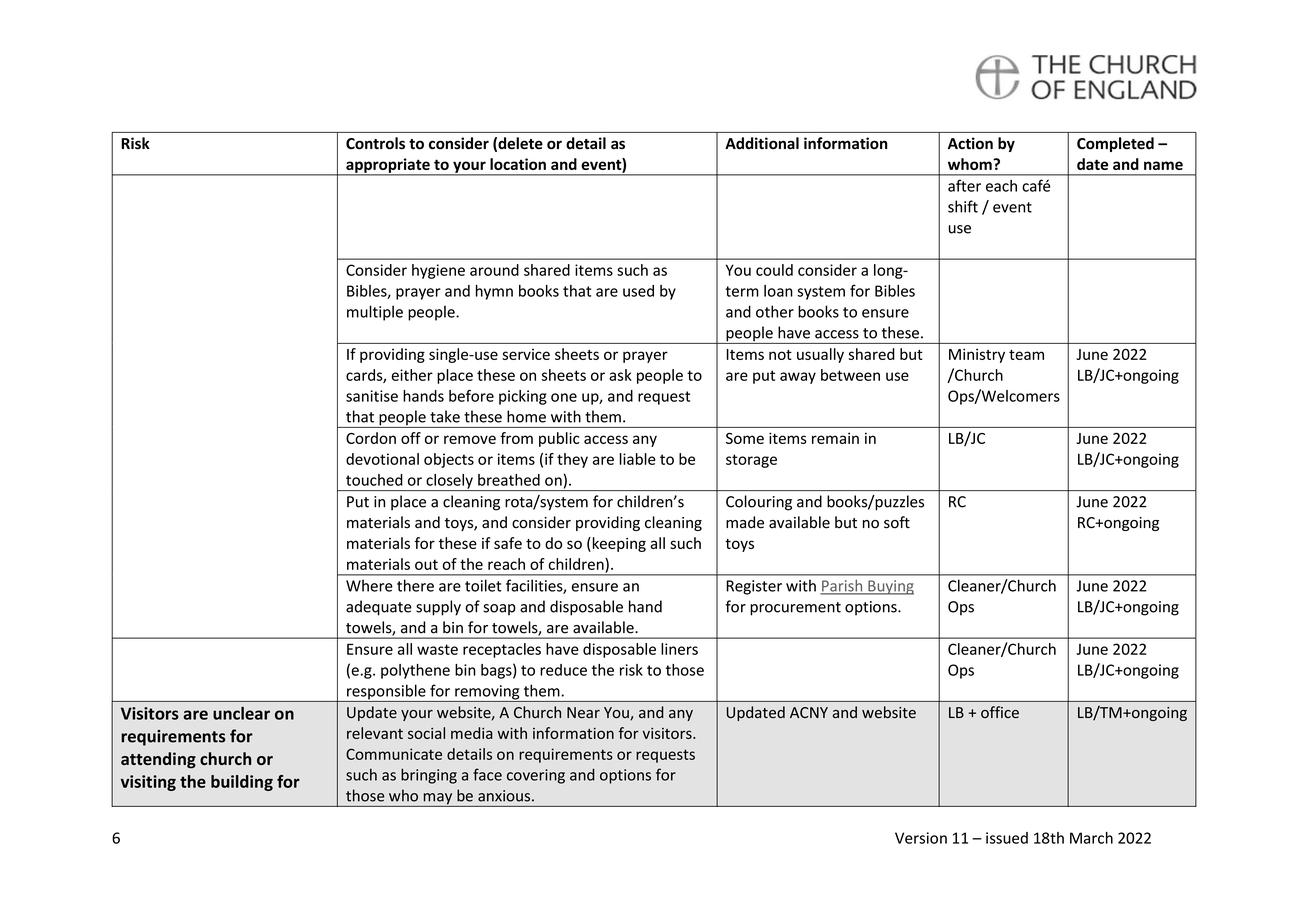 This document has height=924, width=1308. What do you see at coordinates (1000, 712) in the document?
I see `office` at bounding box center [1000, 712].
